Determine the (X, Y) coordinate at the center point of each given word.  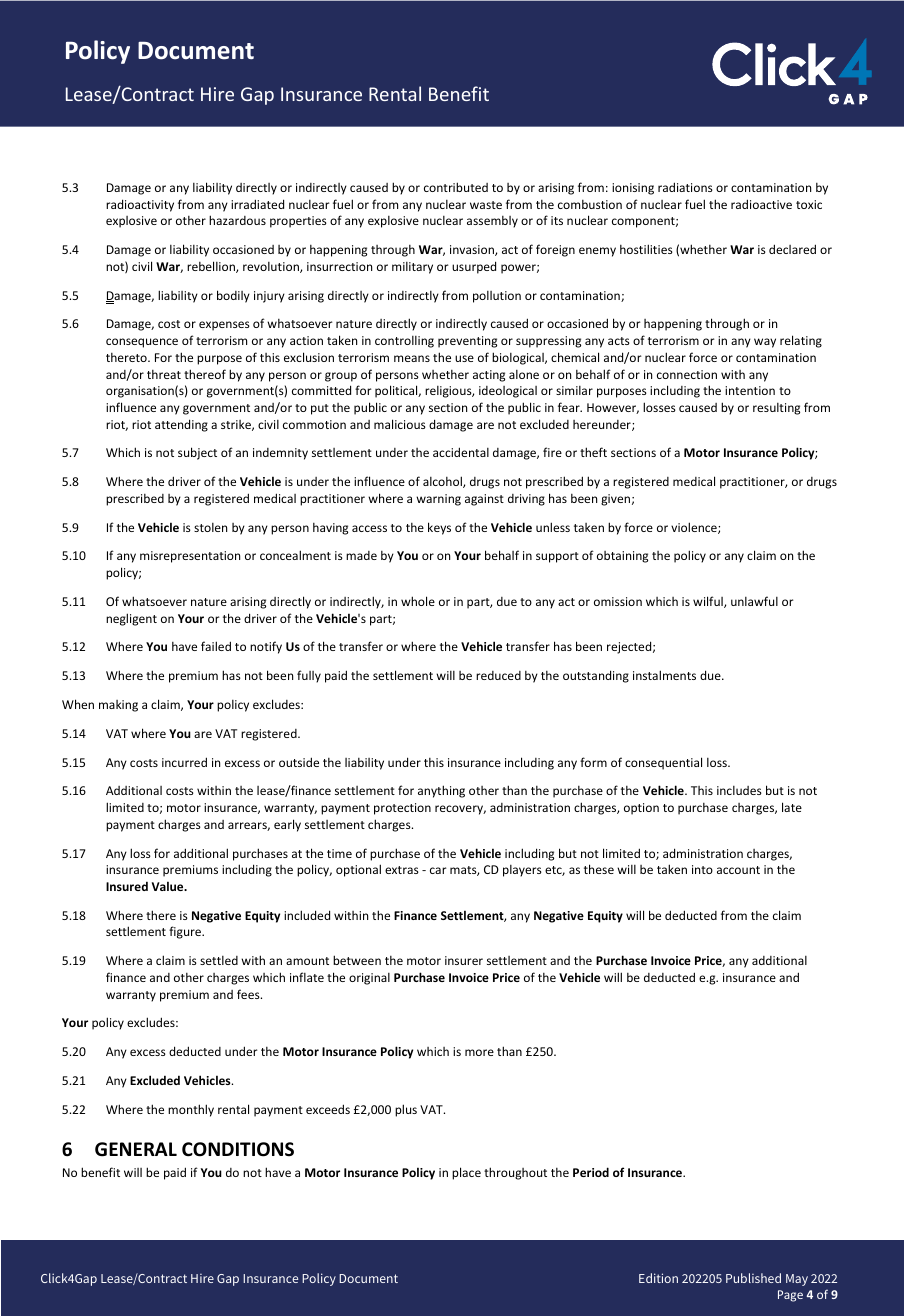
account (738, 870)
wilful (709, 602)
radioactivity (140, 205)
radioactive (761, 204)
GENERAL (136, 1149)
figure (186, 932)
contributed (456, 187)
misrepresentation (190, 557)
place (466, 1173)
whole (418, 601)
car (438, 870)
